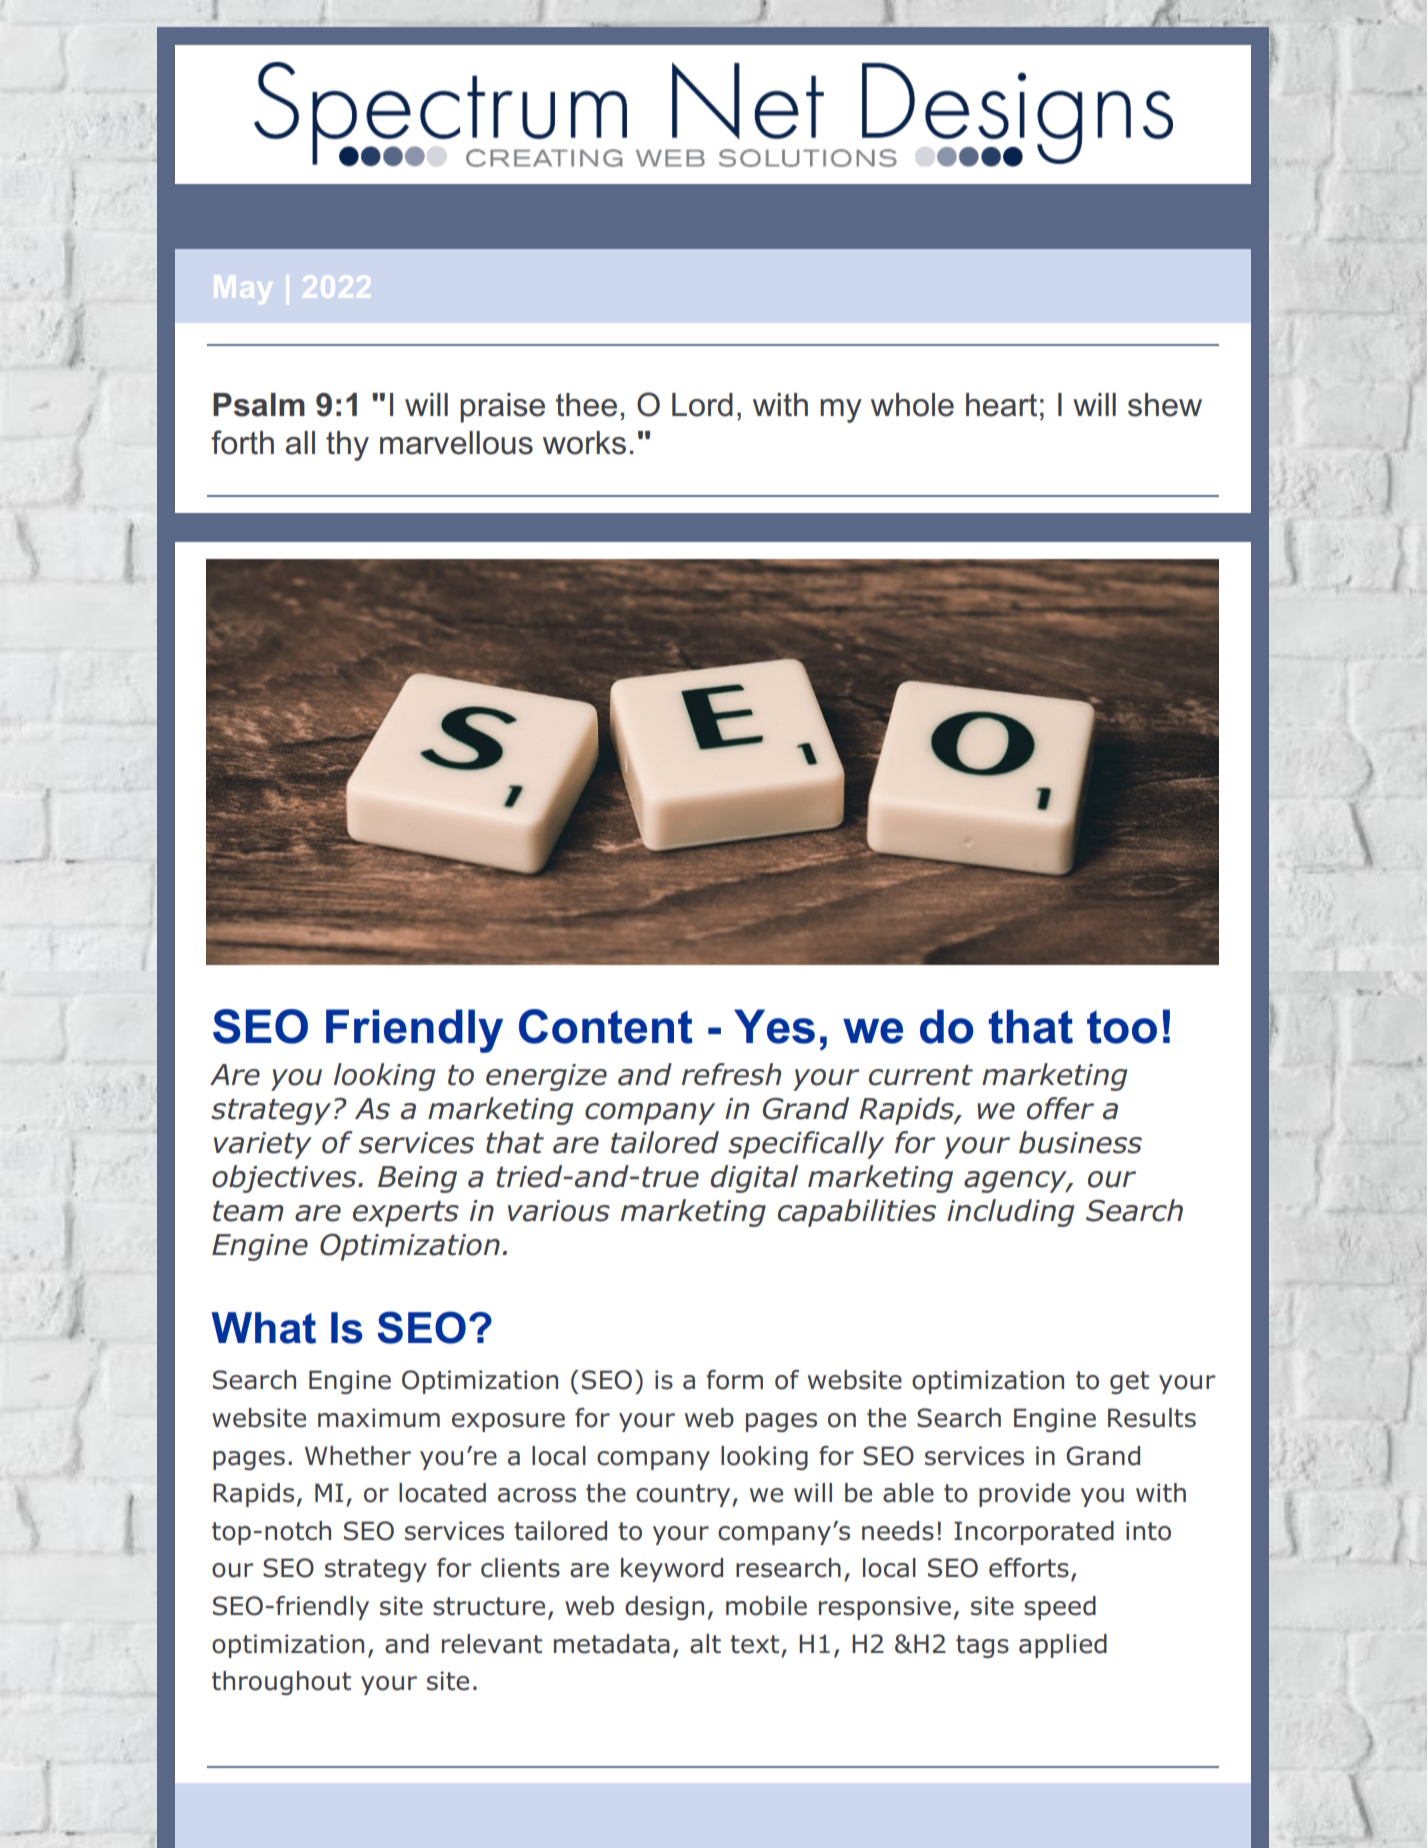 The width and height of the document is (1428, 1848). What do you see at coordinates (734, 1380) in the document?
I see `form` at bounding box center [734, 1380].
